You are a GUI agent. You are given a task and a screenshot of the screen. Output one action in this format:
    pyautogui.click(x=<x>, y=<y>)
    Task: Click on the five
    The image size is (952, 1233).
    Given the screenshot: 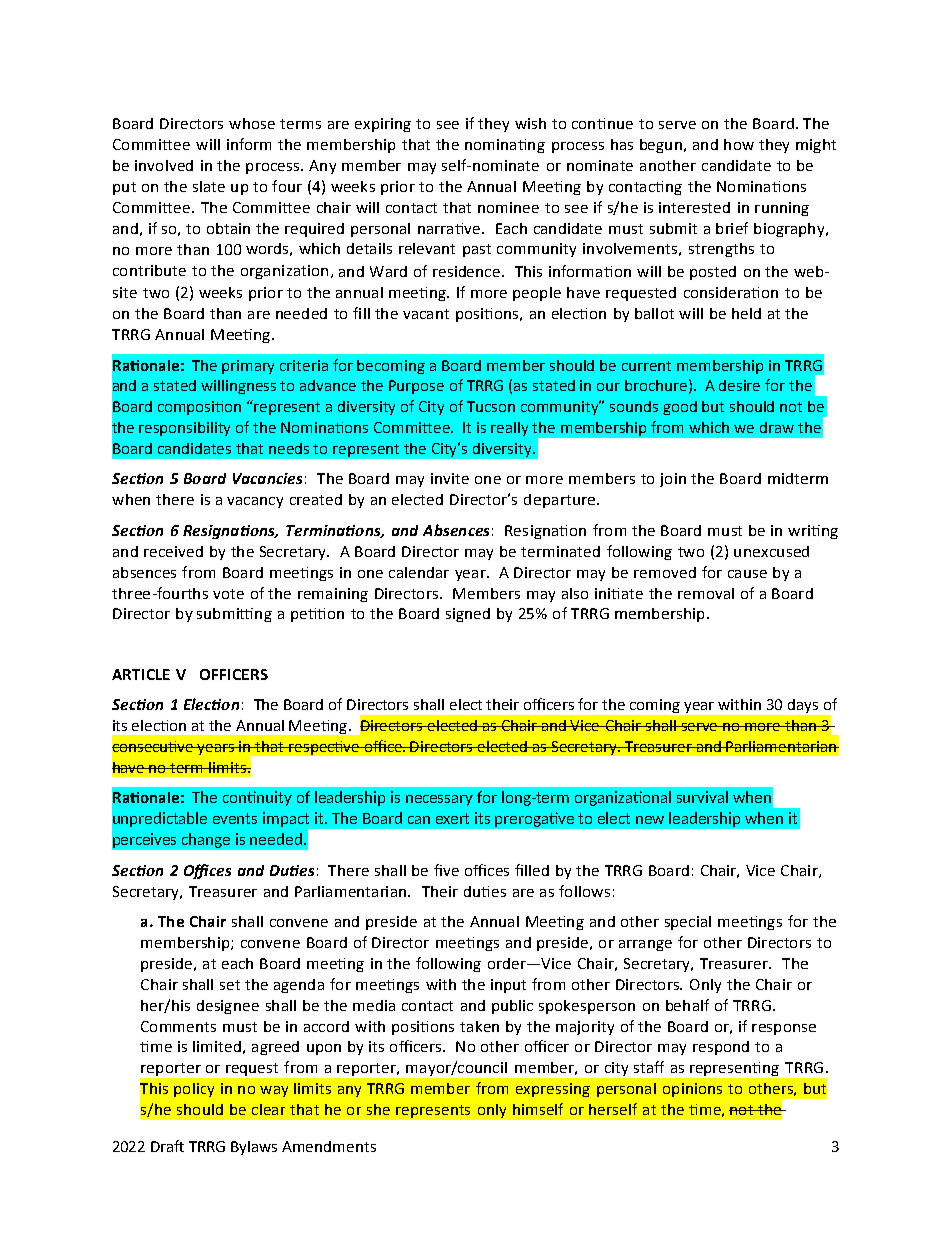 What is the action you would take?
    pyautogui.click(x=446, y=870)
